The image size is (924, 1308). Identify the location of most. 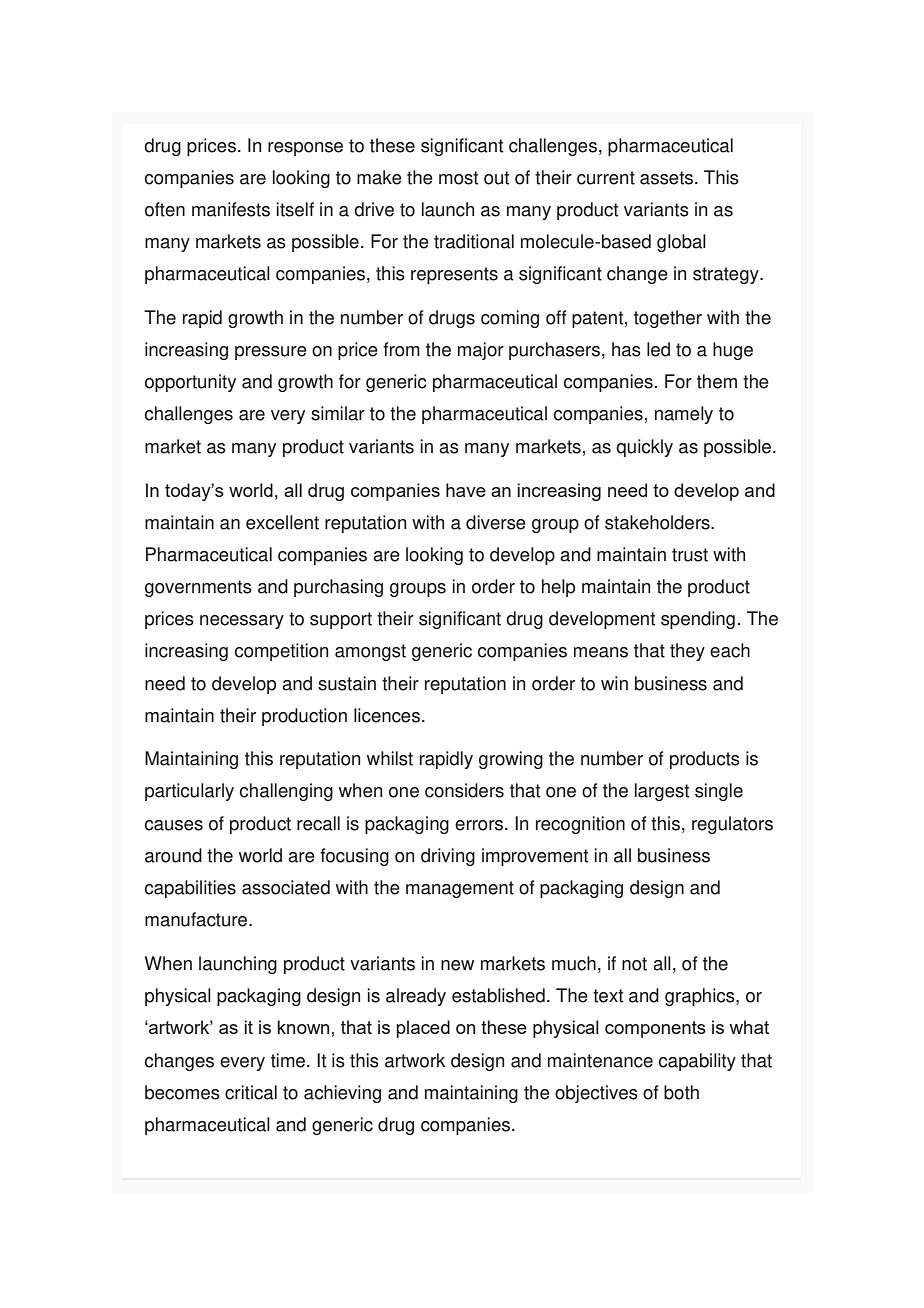
(458, 178).
